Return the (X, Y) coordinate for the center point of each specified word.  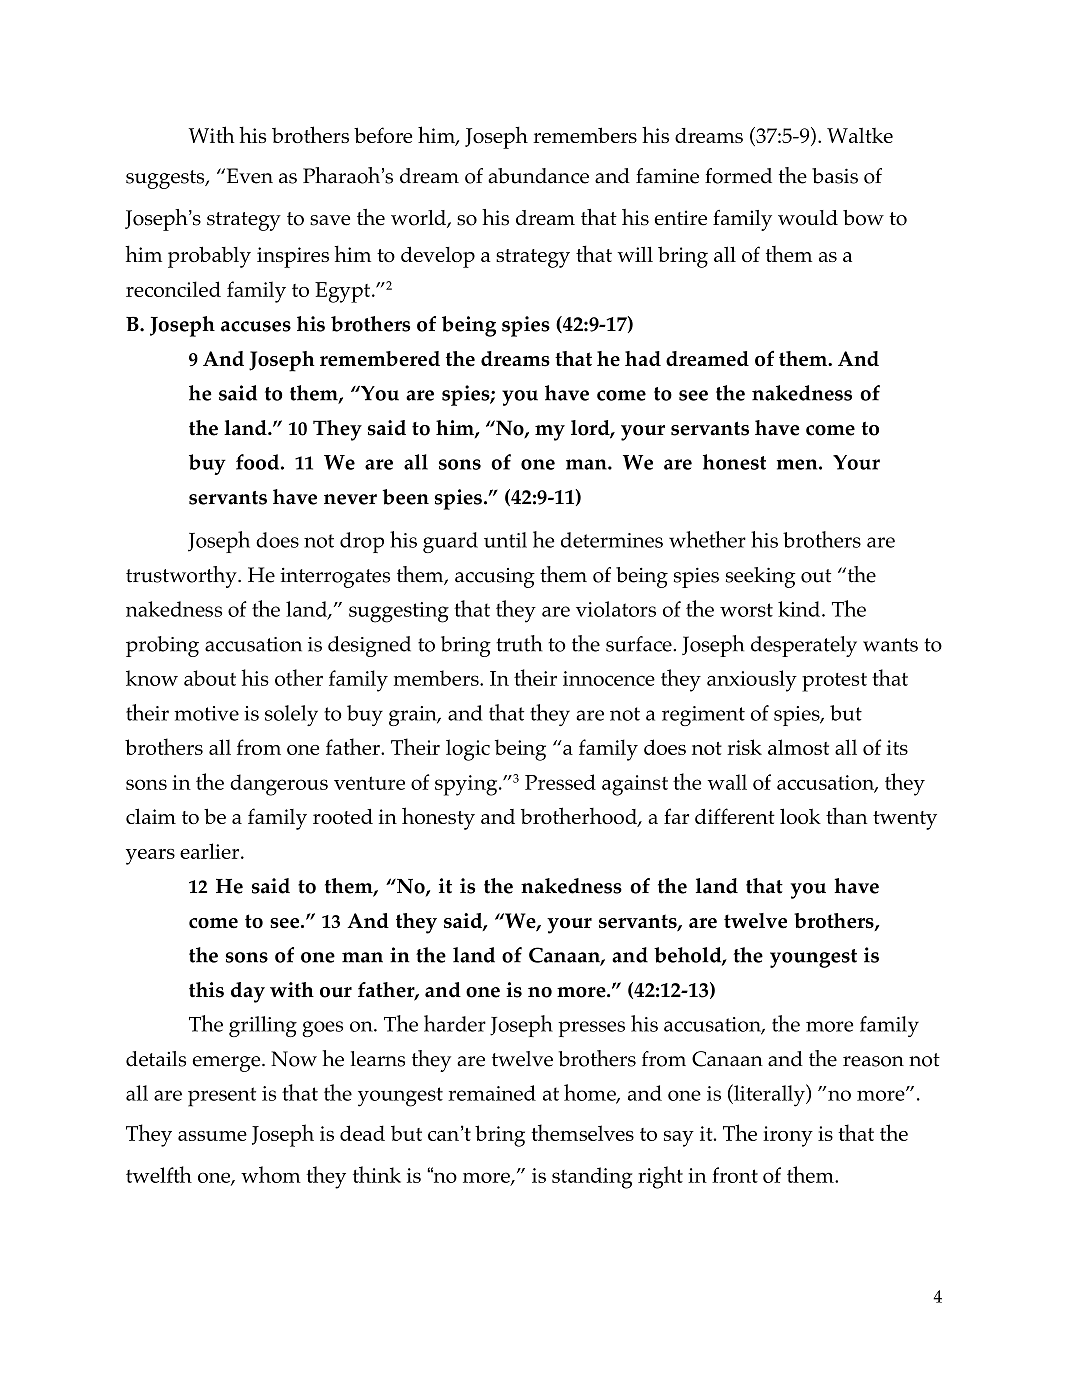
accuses (256, 326)
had (643, 358)
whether (707, 539)
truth (519, 643)
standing (592, 1178)
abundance (538, 176)
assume (212, 1136)
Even (248, 176)
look (800, 816)
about (210, 678)
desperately (804, 646)
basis (835, 176)
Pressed (560, 782)
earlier (211, 851)
